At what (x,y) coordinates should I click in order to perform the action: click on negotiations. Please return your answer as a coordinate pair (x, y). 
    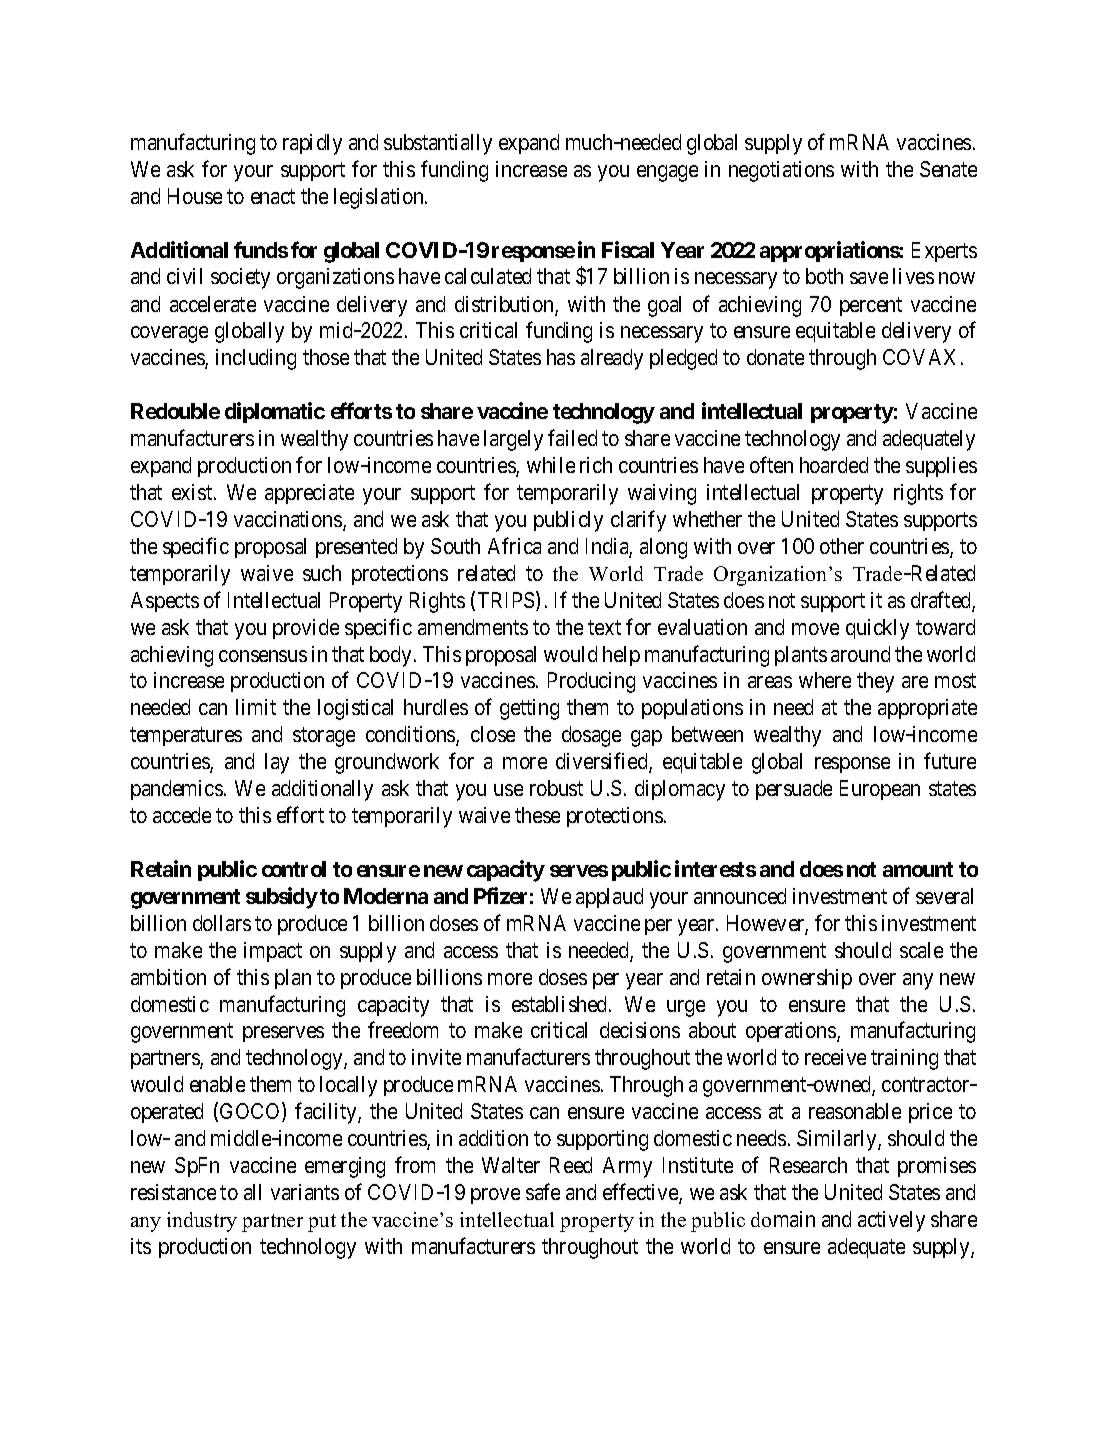
    Looking at the image, I should click on (781, 171).
